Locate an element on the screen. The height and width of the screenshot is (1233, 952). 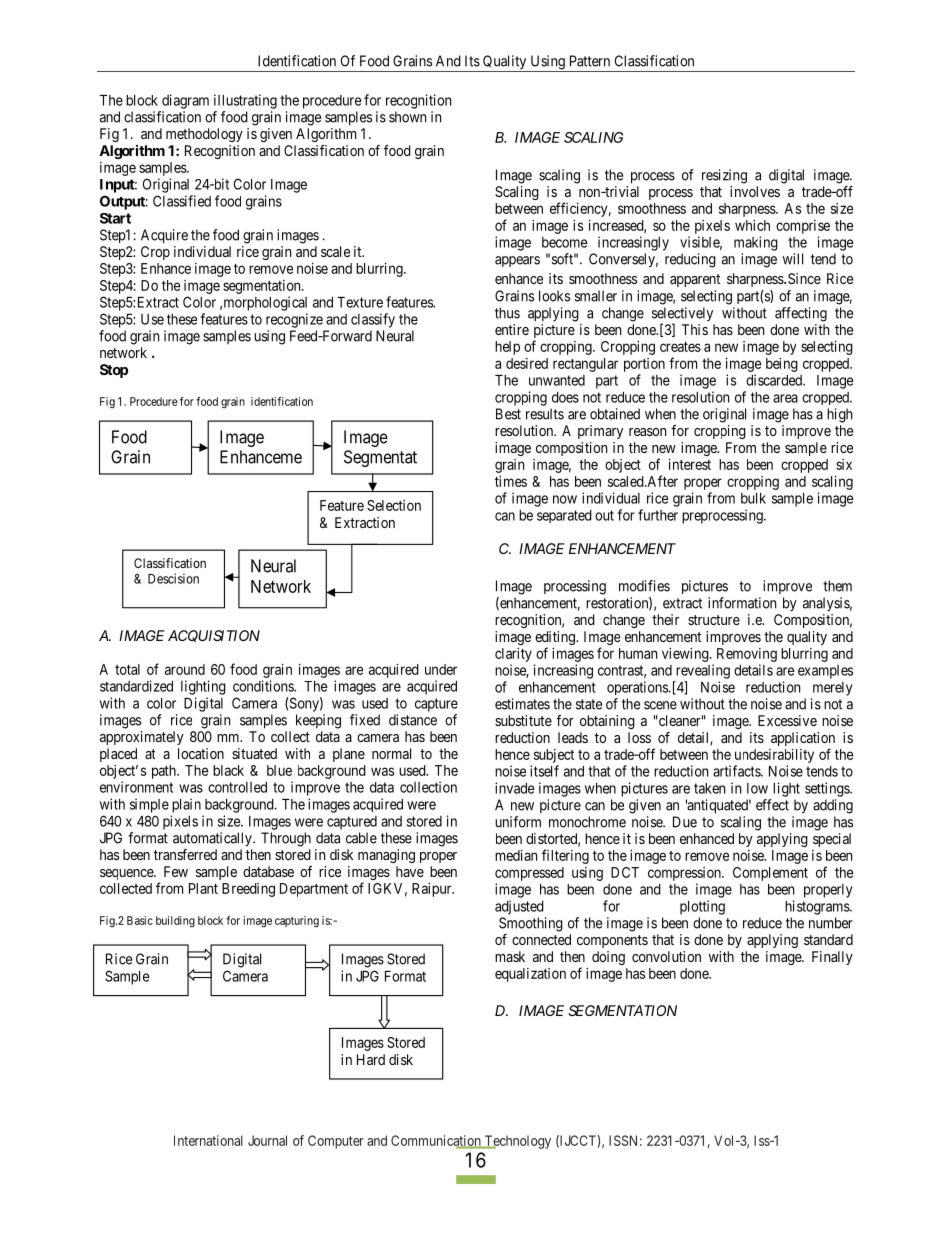
structure is located at coordinates (714, 620).
